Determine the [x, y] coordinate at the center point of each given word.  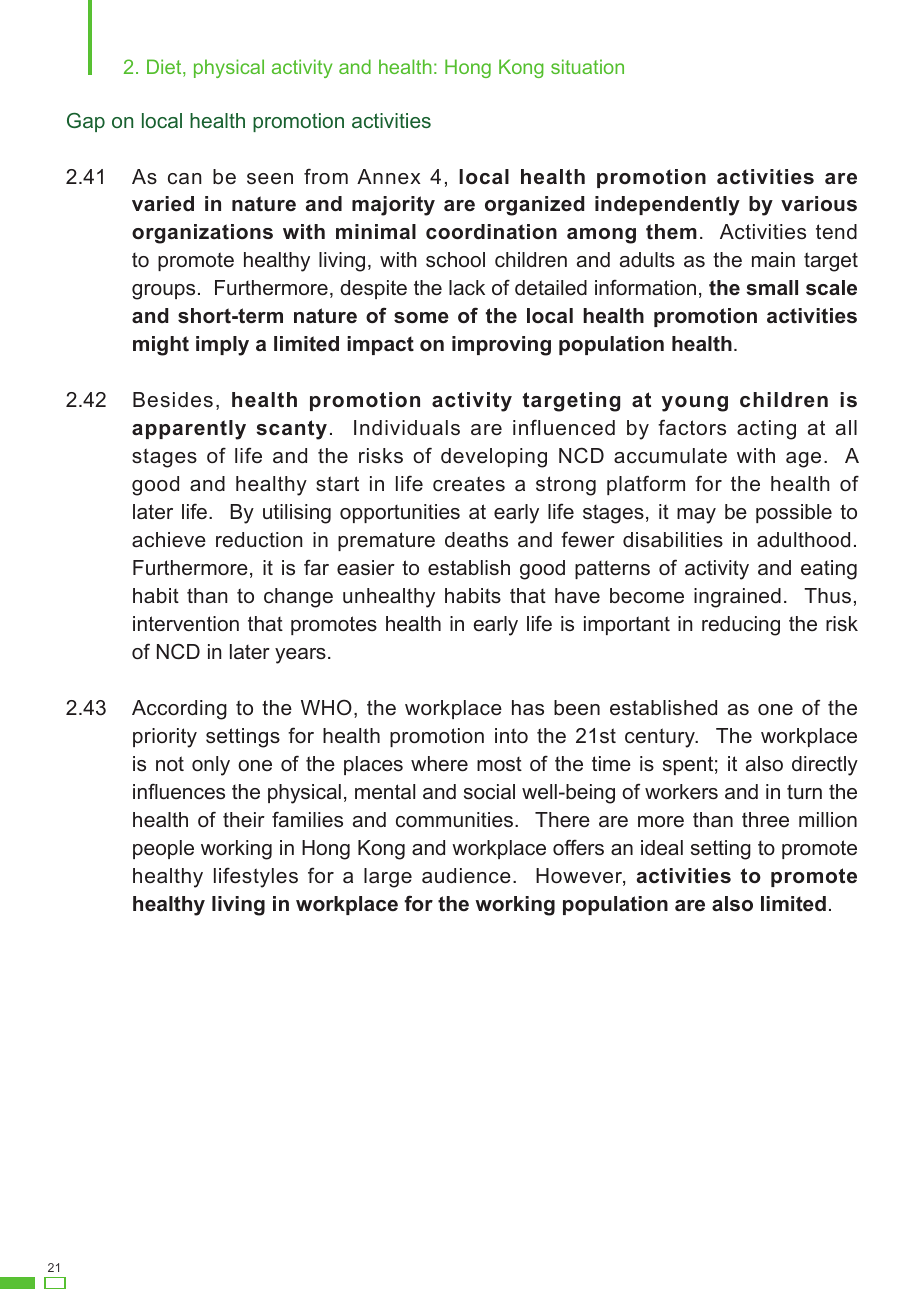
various [819, 204]
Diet [165, 68]
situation [587, 66]
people [163, 849]
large [388, 878]
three [765, 820]
